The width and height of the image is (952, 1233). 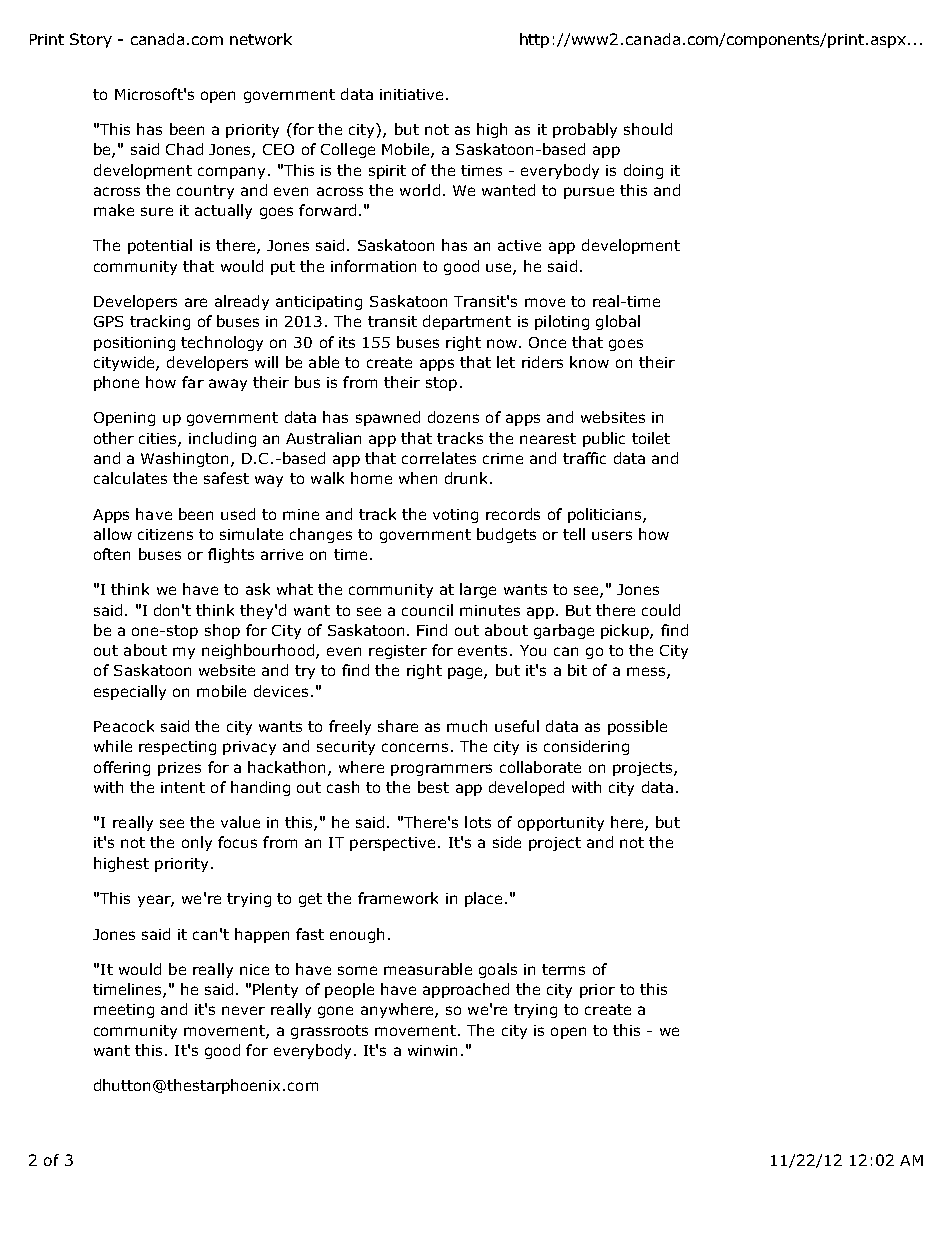 I want to click on initiative, so click(x=411, y=94).
